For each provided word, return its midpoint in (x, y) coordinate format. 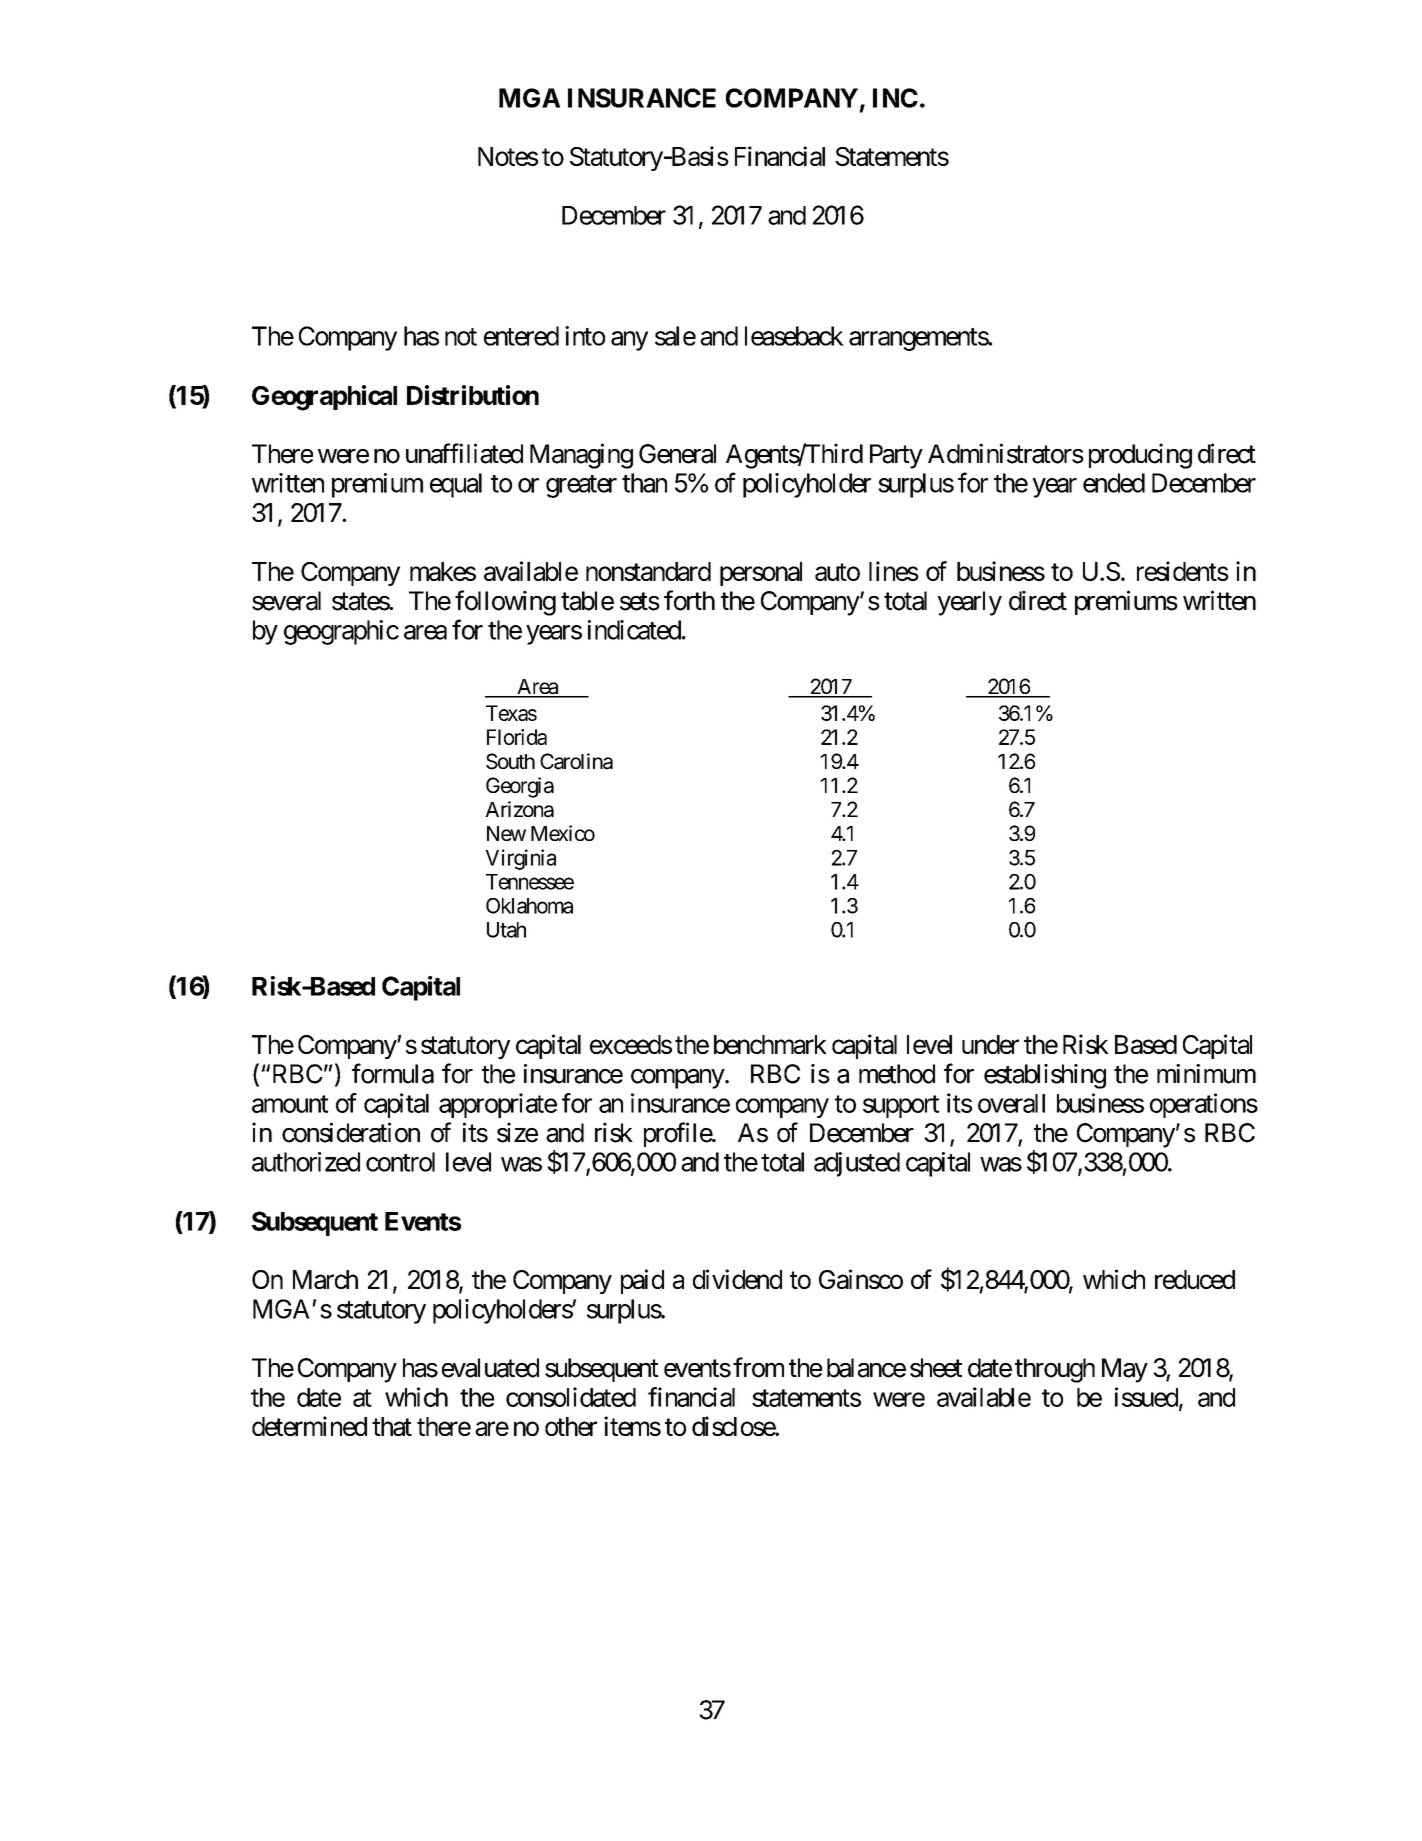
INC (895, 98)
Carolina (576, 761)
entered (521, 336)
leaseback (794, 336)
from (758, 1367)
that (392, 1426)
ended (1114, 483)
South (510, 761)
